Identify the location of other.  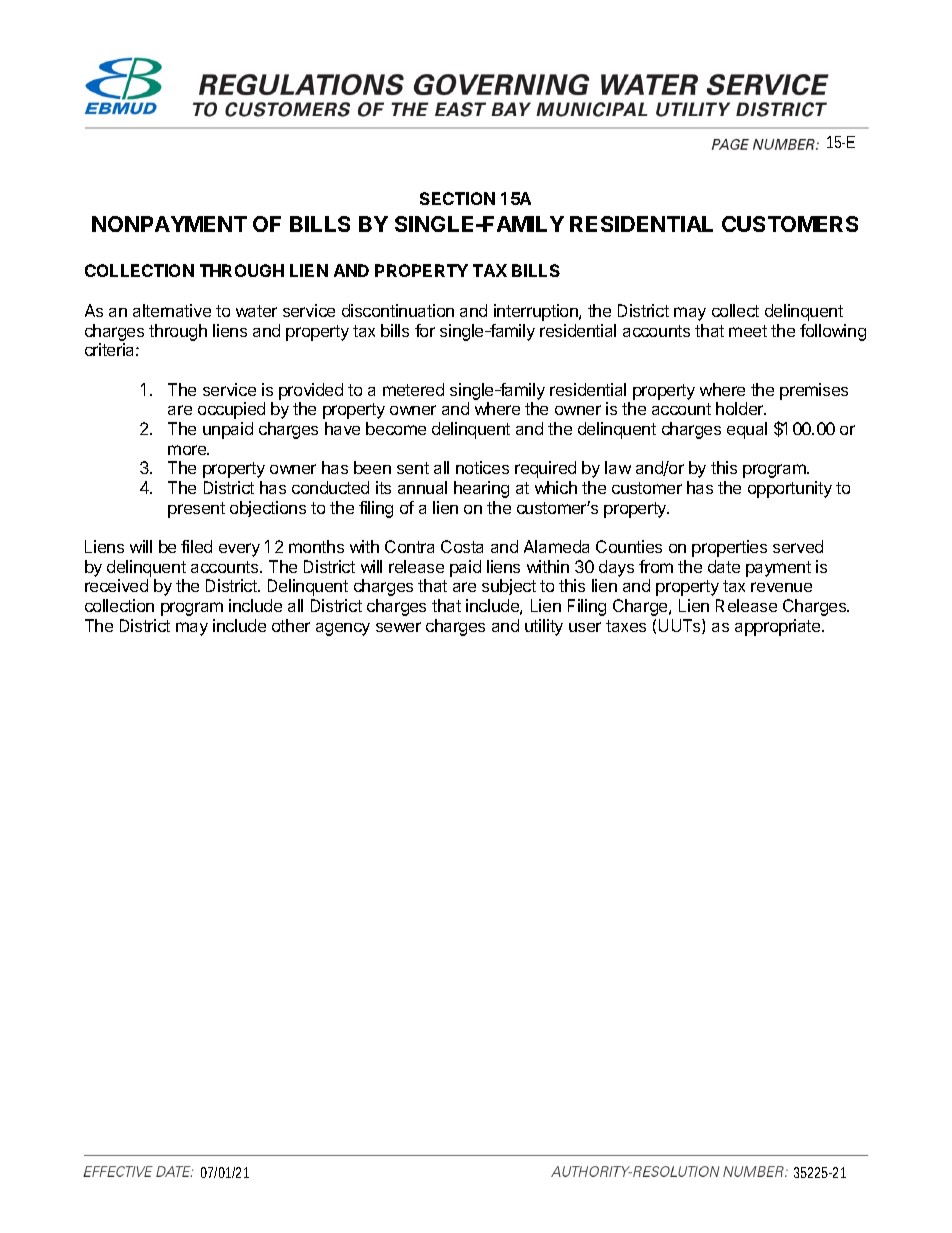
(291, 625).
